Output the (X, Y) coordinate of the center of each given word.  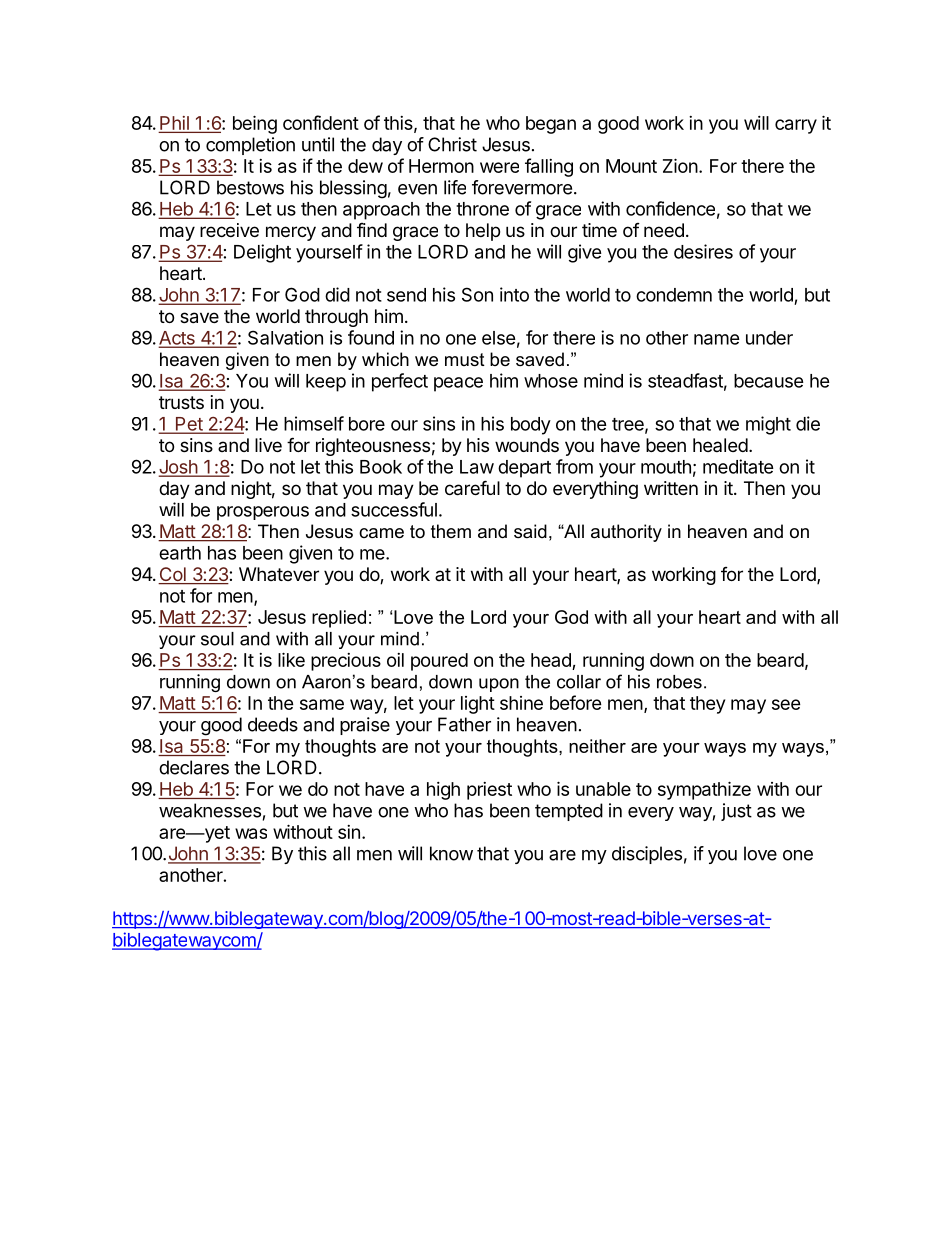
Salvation (285, 337)
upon (499, 685)
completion (250, 146)
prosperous (263, 513)
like (291, 659)
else (499, 338)
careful (472, 488)
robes (679, 682)
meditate (738, 466)
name (717, 339)
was (251, 833)
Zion (680, 165)
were (499, 167)
